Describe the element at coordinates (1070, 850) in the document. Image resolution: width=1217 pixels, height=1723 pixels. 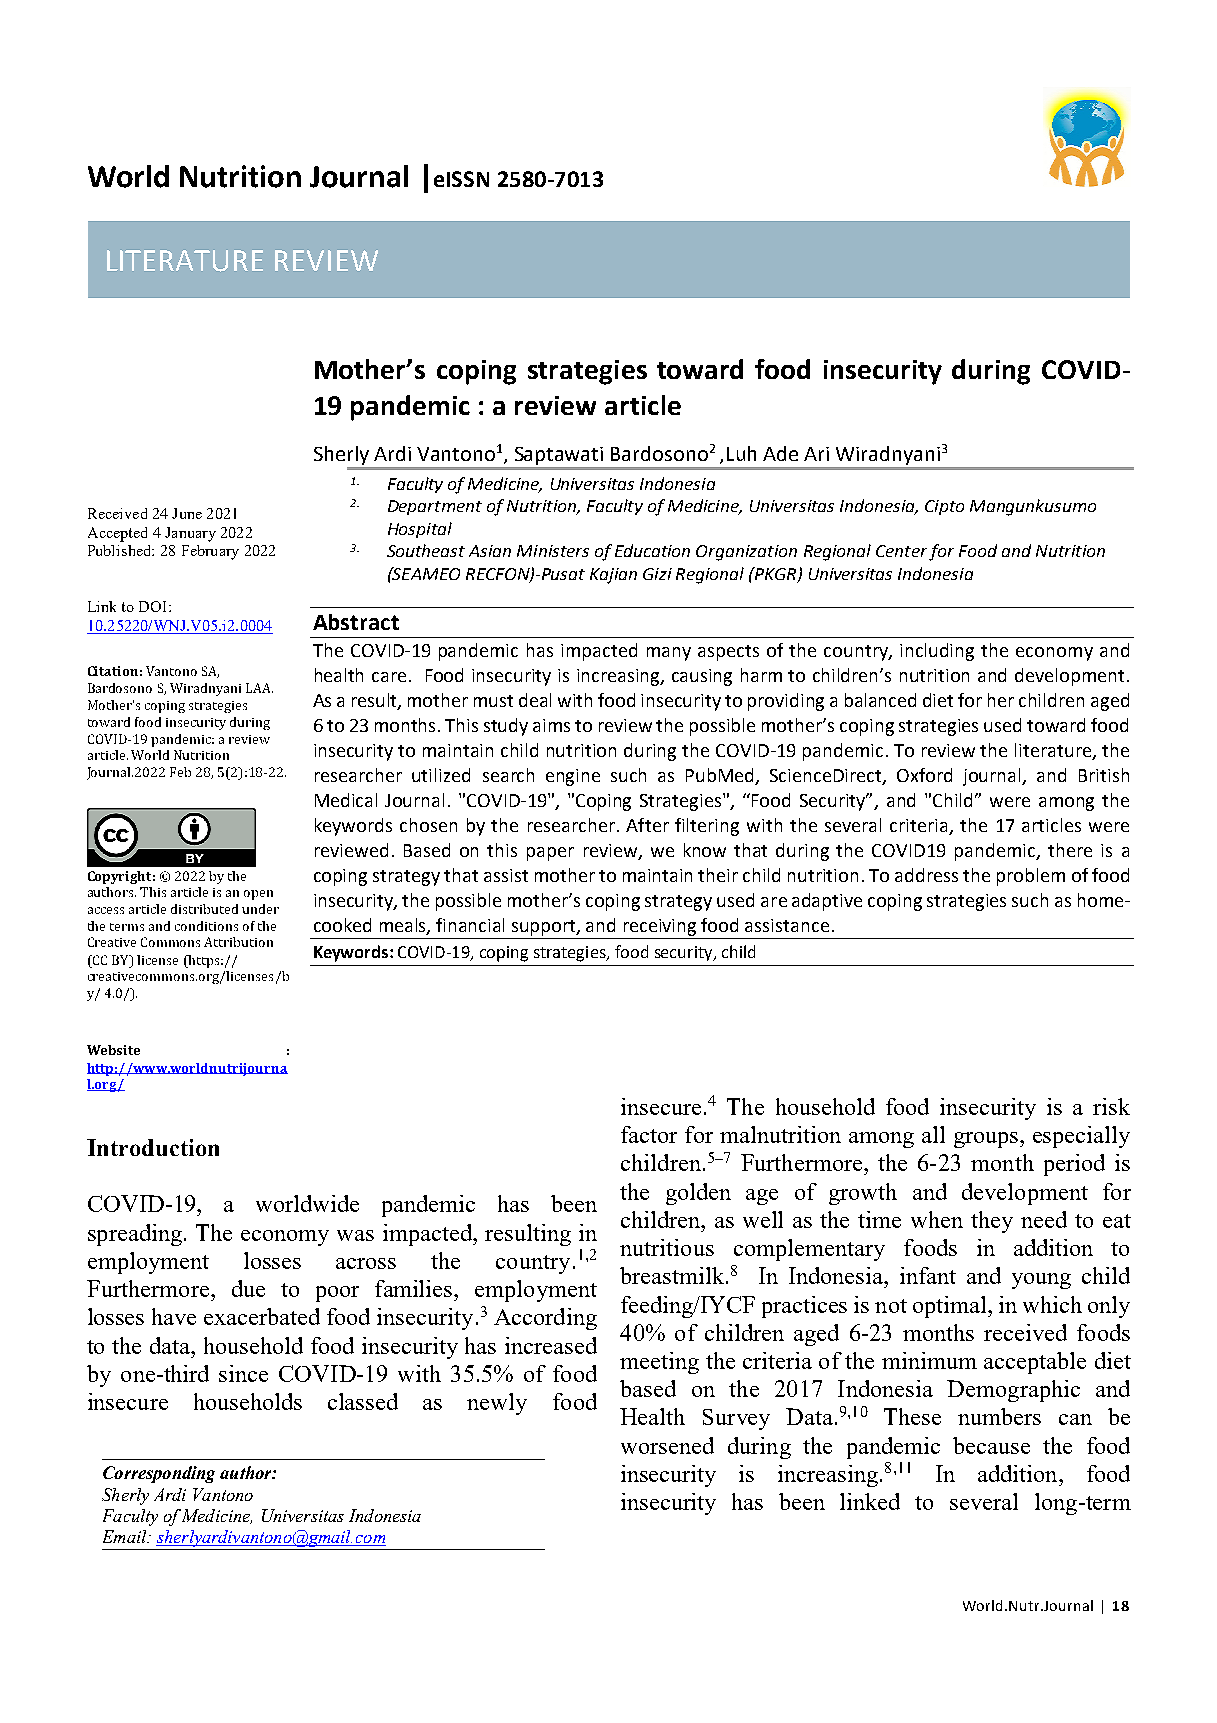
I see `there` at that location.
